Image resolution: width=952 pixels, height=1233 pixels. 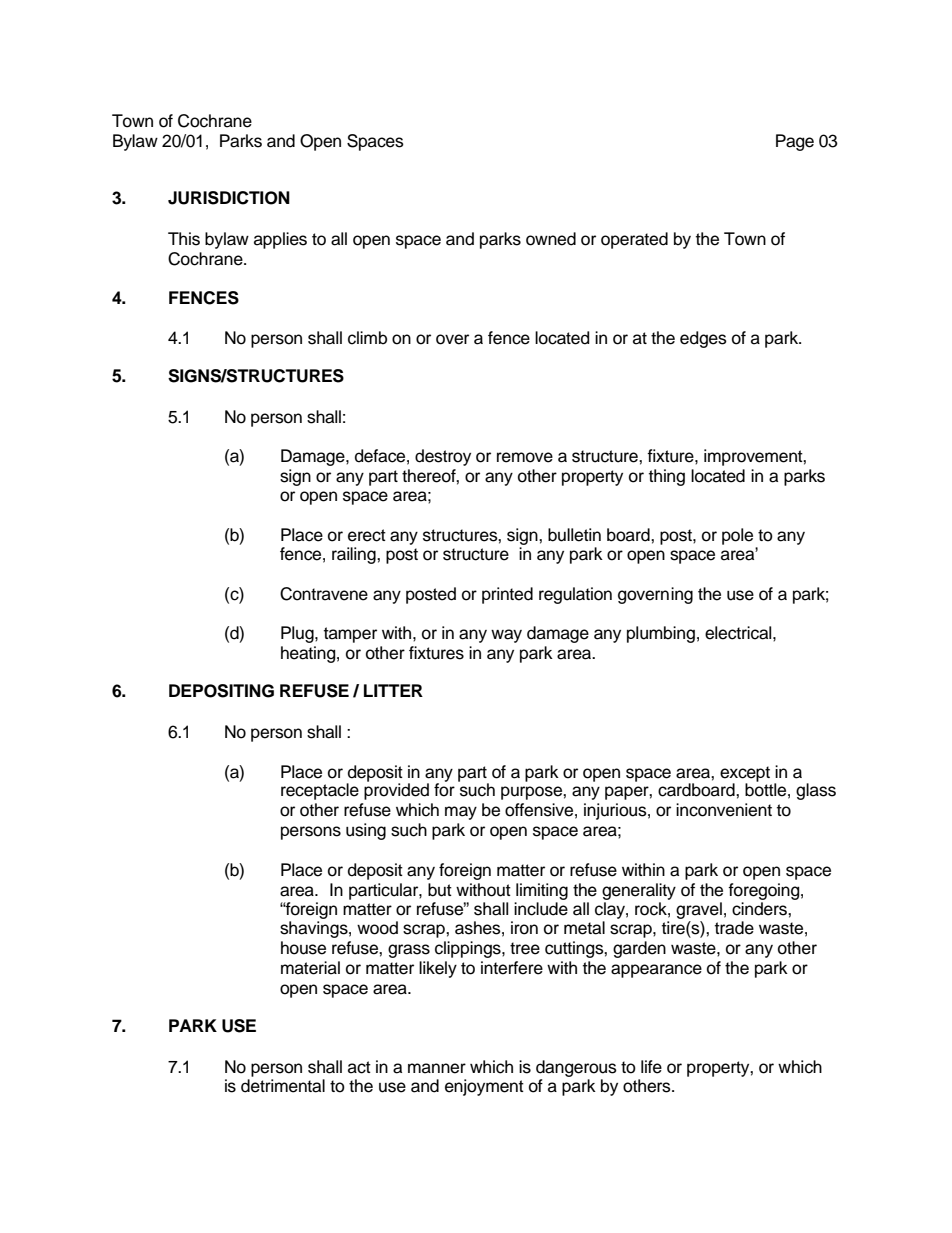 What do you see at coordinates (320, 791) in the screenshot?
I see `receptacle` at bounding box center [320, 791].
